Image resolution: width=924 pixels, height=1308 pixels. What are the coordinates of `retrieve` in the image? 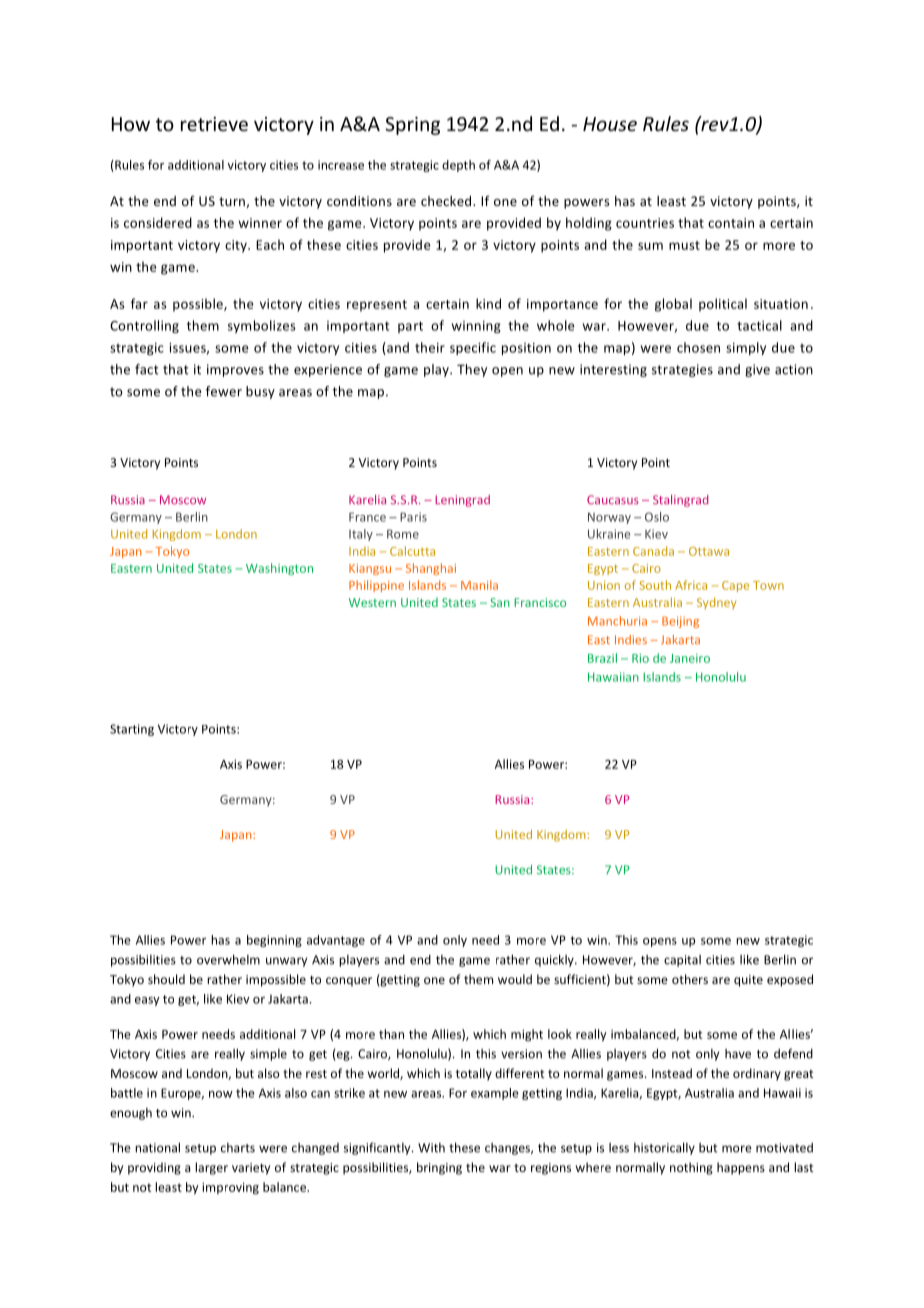 It's located at (214, 124).
